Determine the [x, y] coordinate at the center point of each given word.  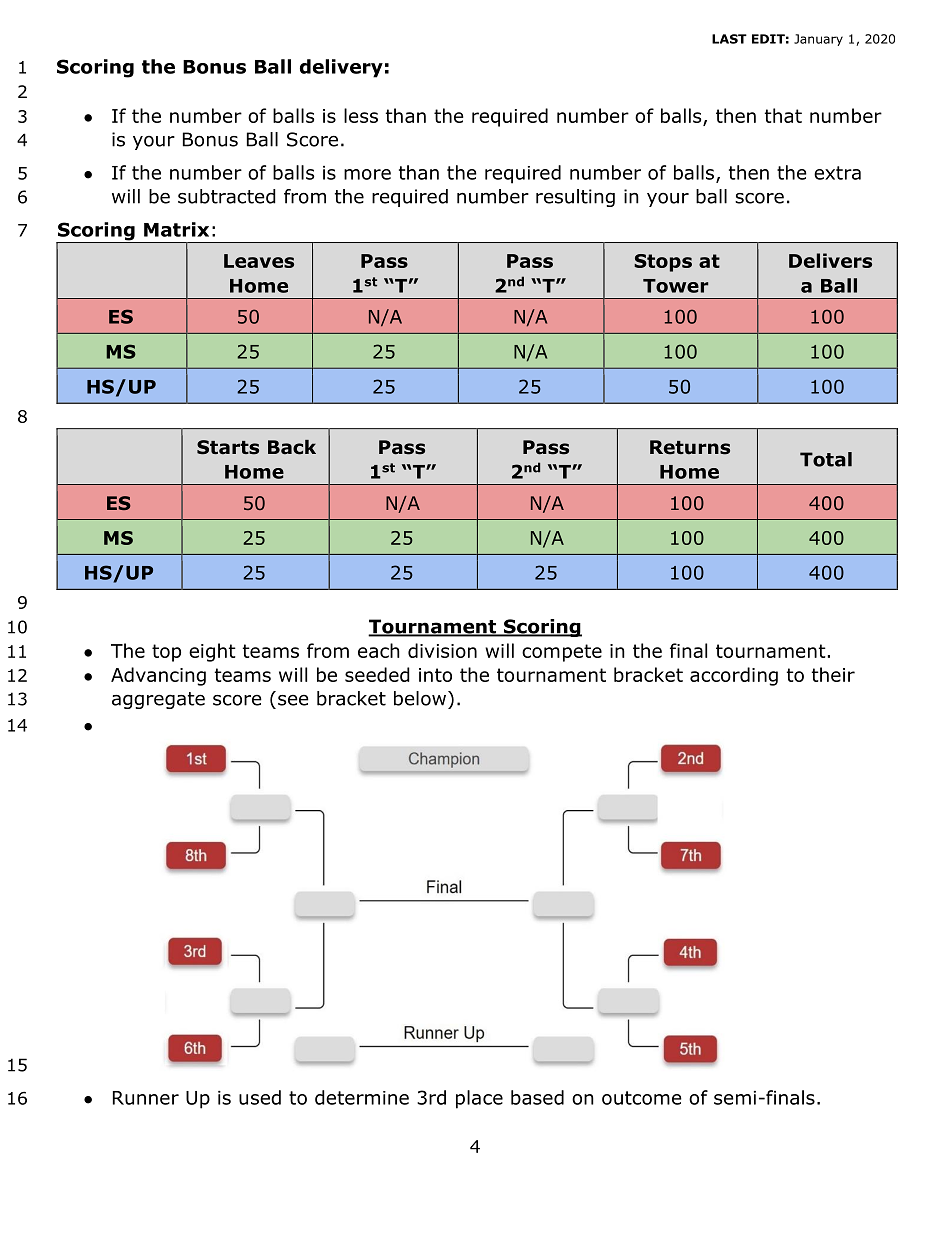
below [420, 698]
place [479, 1099]
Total [826, 459]
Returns [690, 447]
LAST [729, 39]
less [361, 115]
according [734, 676]
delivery [341, 68]
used [260, 1097]
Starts [228, 447]
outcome [642, 1098]
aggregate [158, 700]
